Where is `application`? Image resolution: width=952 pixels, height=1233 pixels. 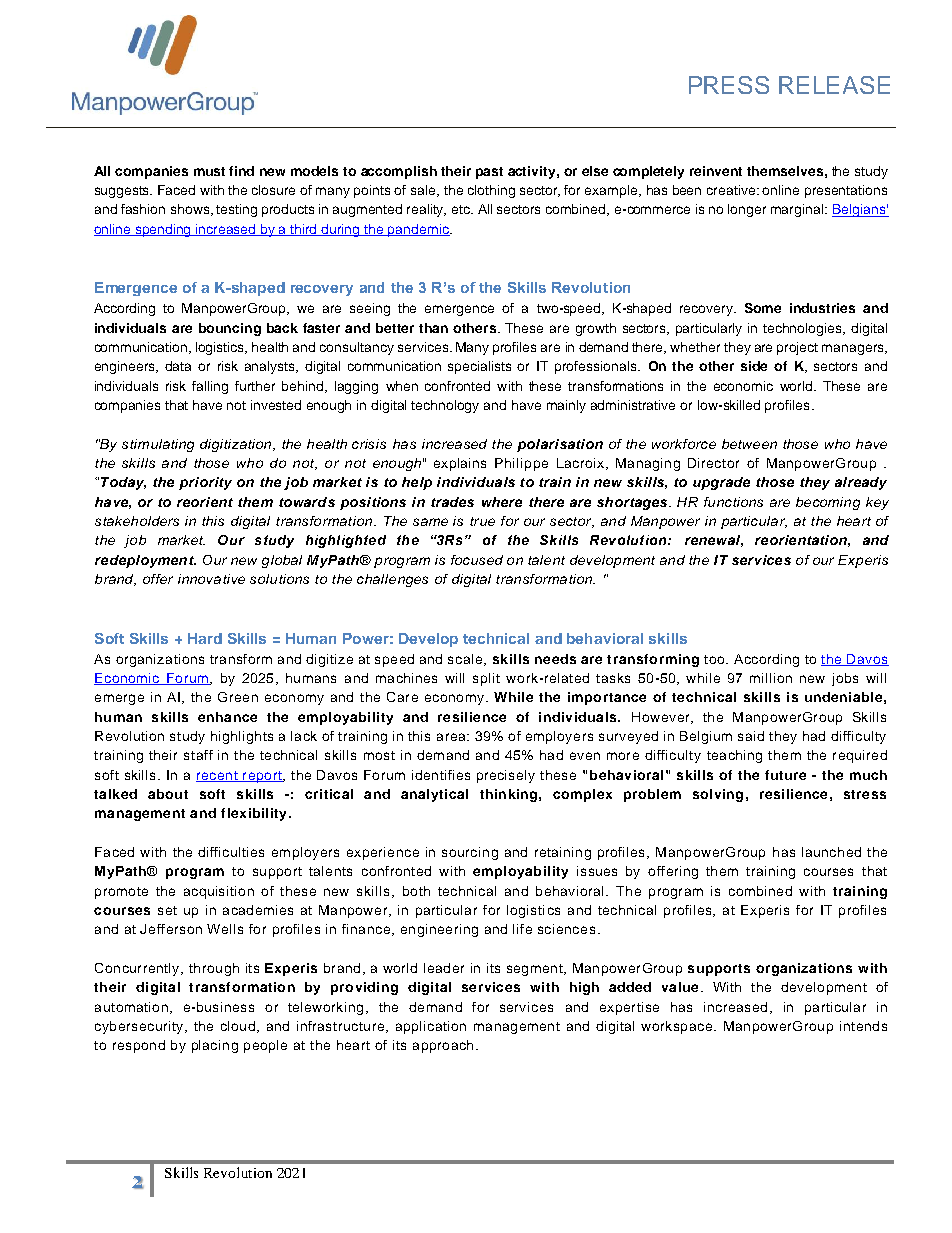
application is located at coordinates (431, 1027).
